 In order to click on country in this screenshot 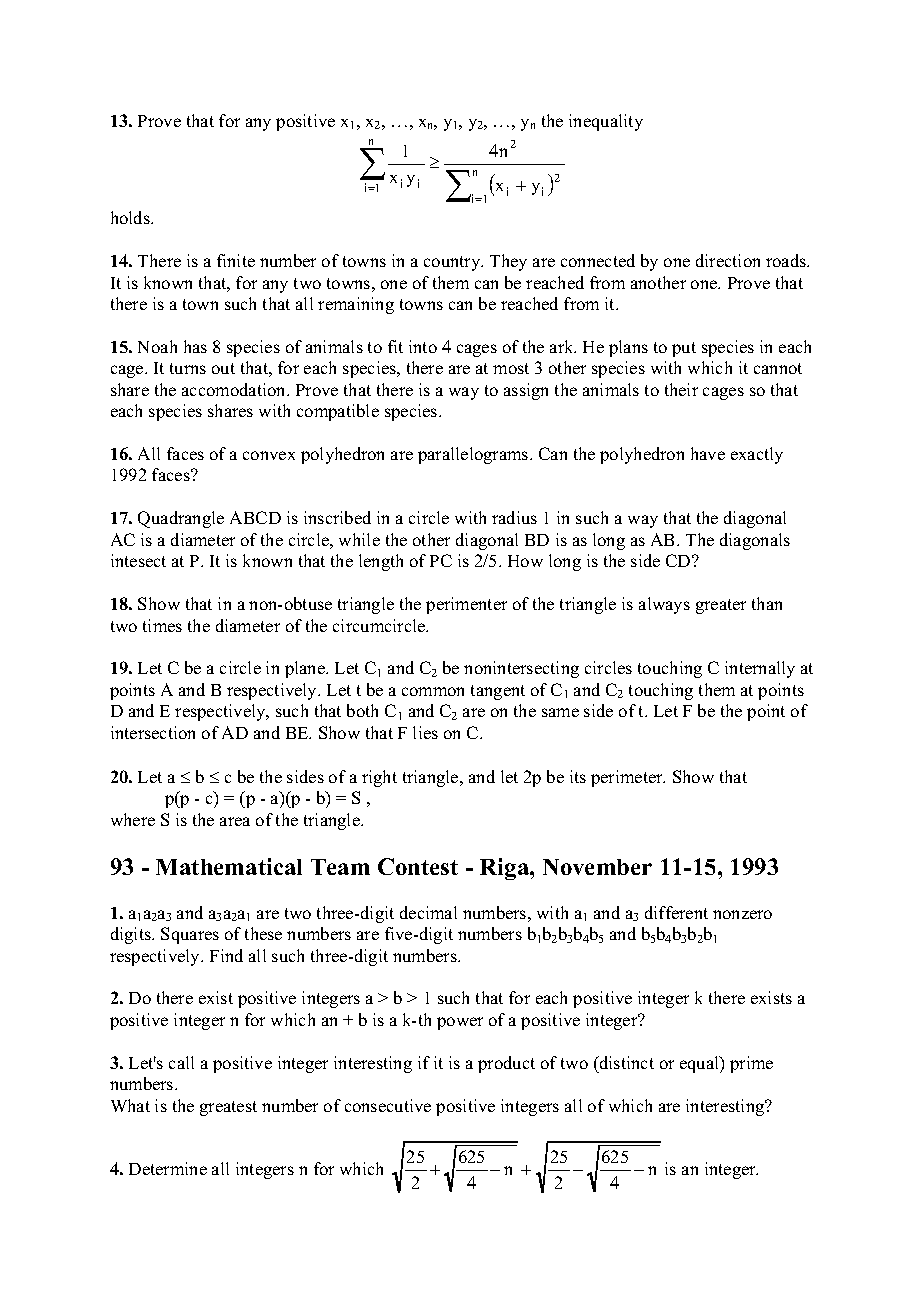, I will do `click(453, 263)`.
